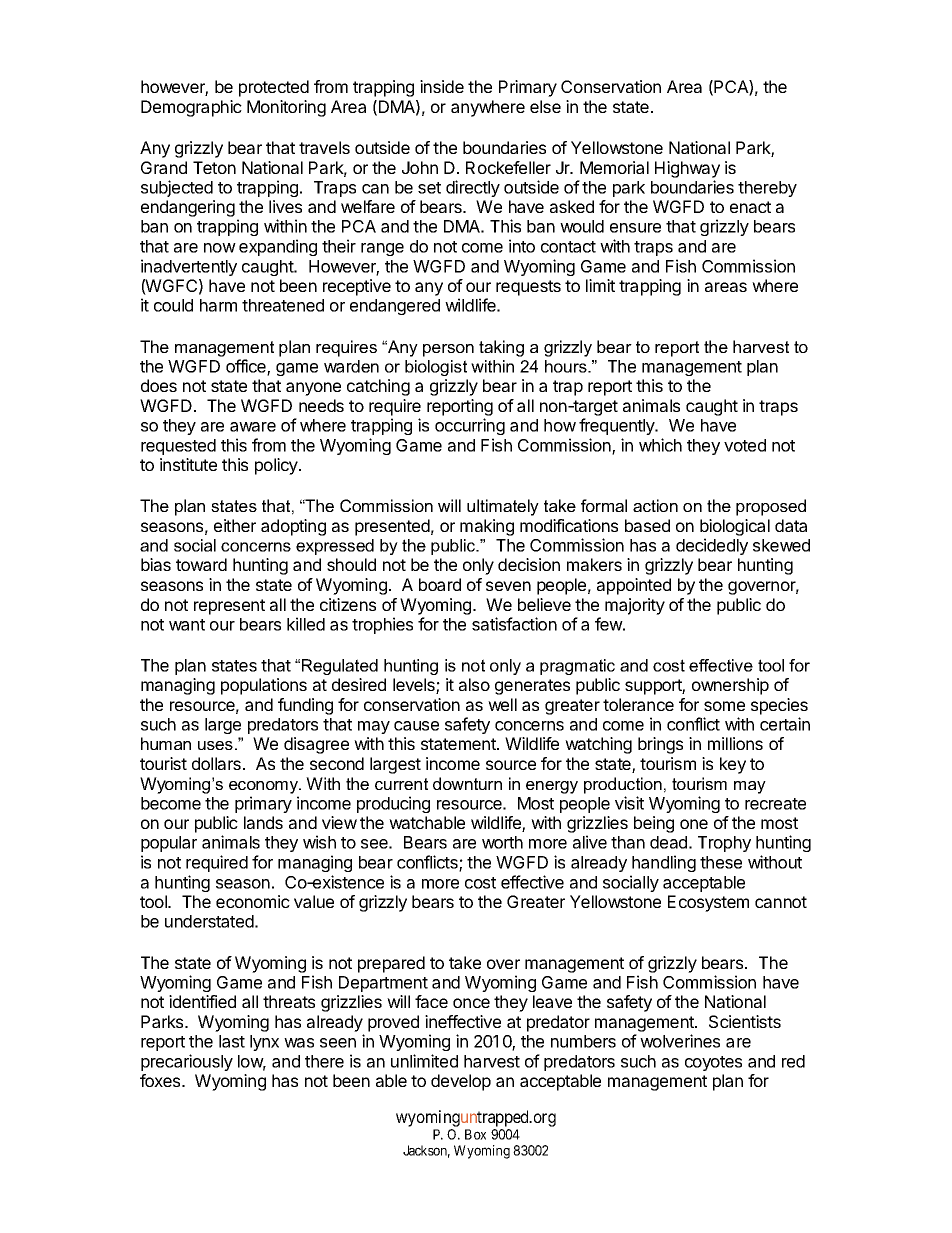 The height and width of the screenshot is (1233, 952). I want to click on Demographic, so click(191, 108).
